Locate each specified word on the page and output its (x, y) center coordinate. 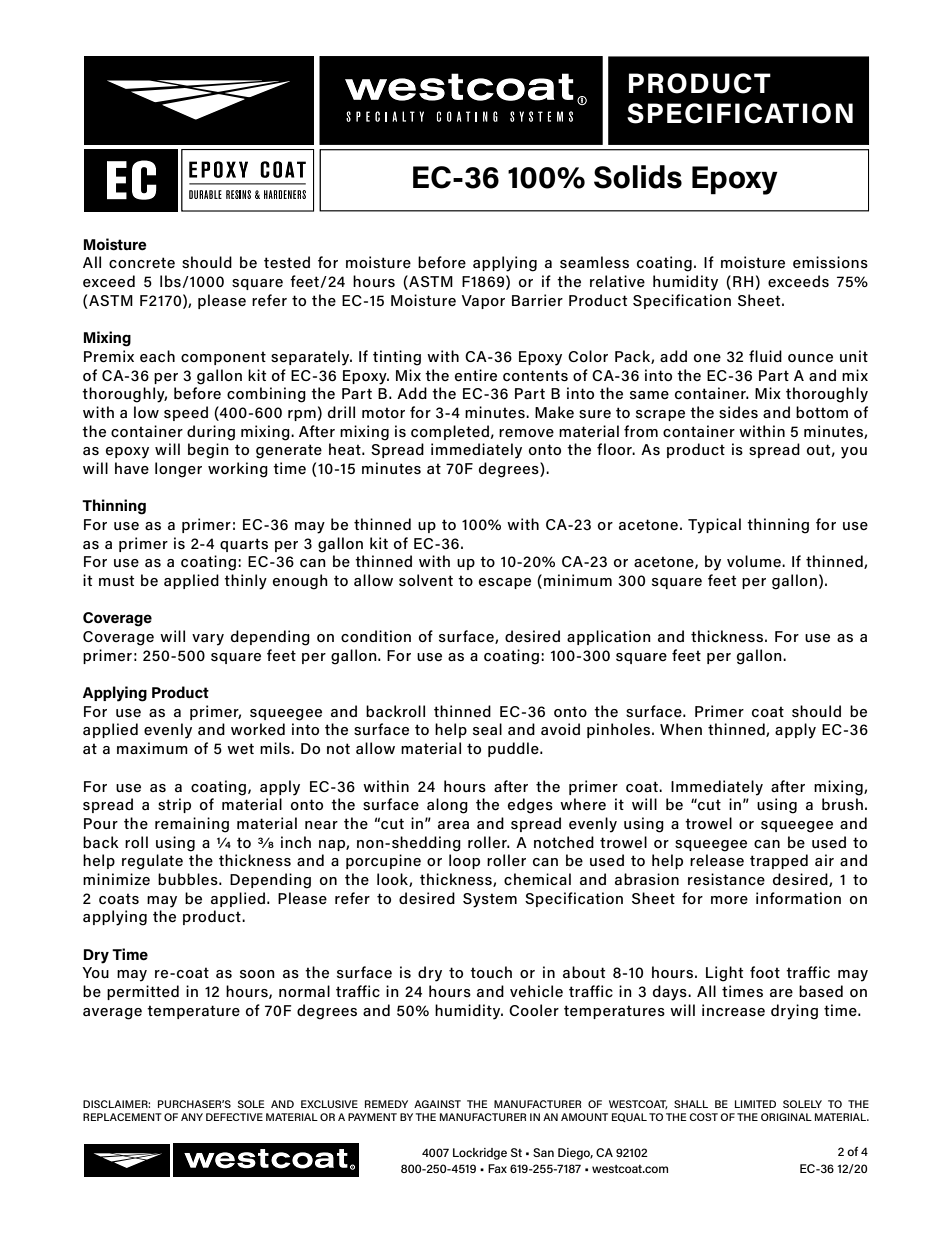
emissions (830, 262)
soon (257, 974)
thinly (245, 582)
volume (755, 561)
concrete (142, 262)
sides (738, 412)
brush (842, 804)
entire (476, 375)
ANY (192, 1117)
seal (487, 729)
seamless (594, 262)
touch (491, 972)
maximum (152, 748)
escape (505, 583)
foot (765, 972)
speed (186, 413)
